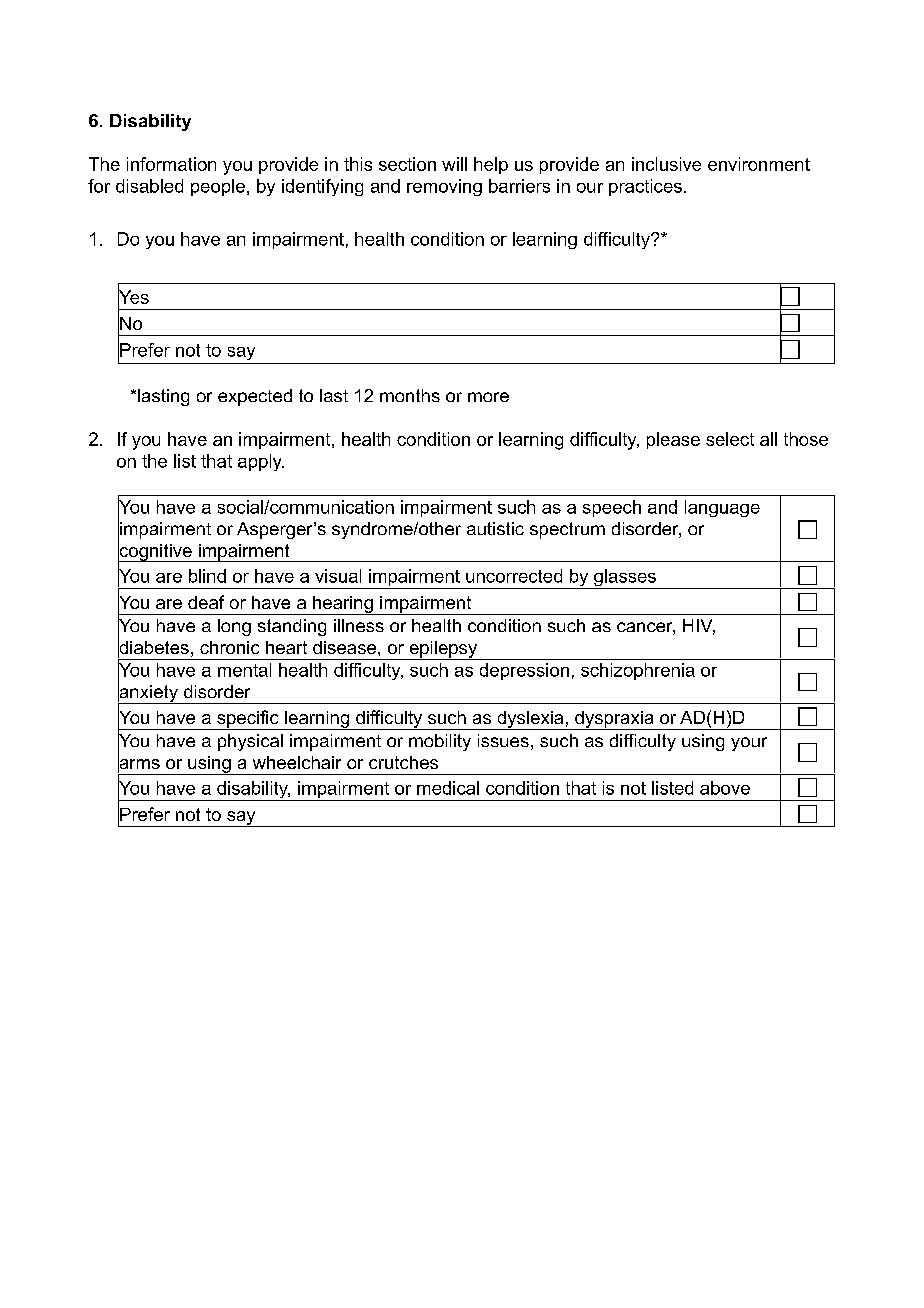  Describe the element at coordinates (759, 164) in the screenshot. I see `environment` at that location.
